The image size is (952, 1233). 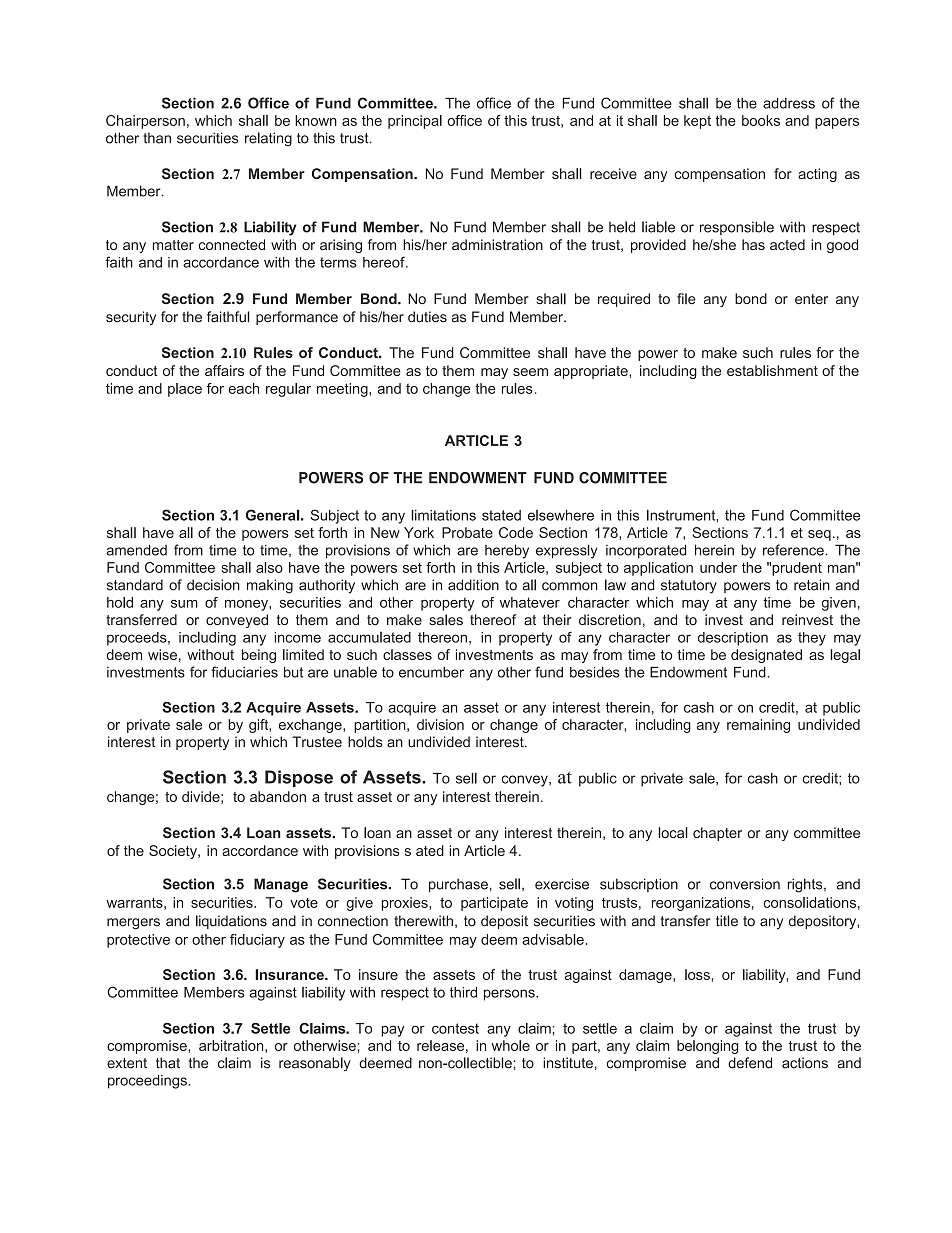 What do you see at coordinates (510, 1045) in the image?
I see `whole` at bounding box center [510, 1045].
